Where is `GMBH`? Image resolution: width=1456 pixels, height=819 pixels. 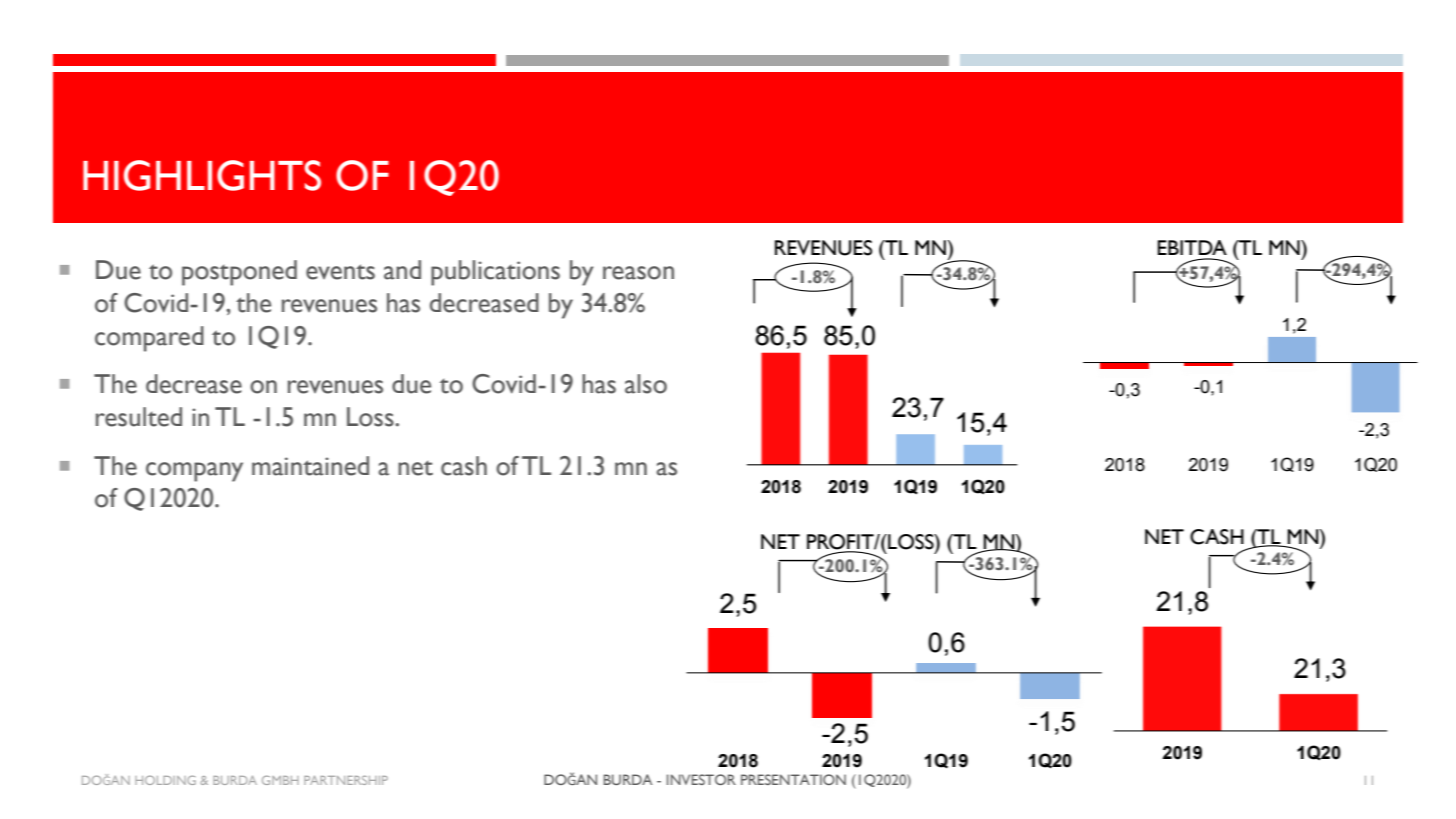
GMBH is located at coordinates (280, 780).
